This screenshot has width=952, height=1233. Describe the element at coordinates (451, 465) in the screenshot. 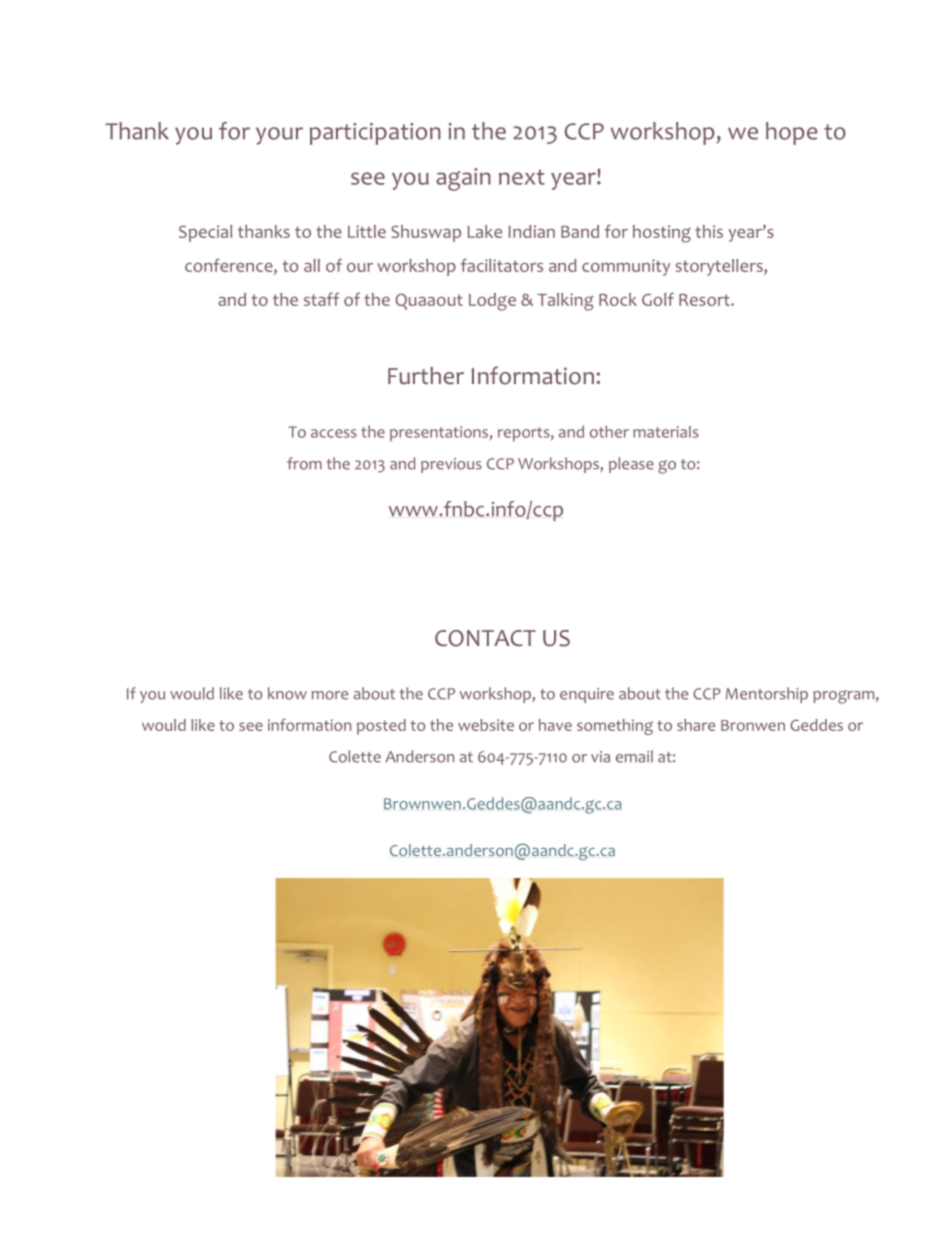

I see `previous` at that location.
